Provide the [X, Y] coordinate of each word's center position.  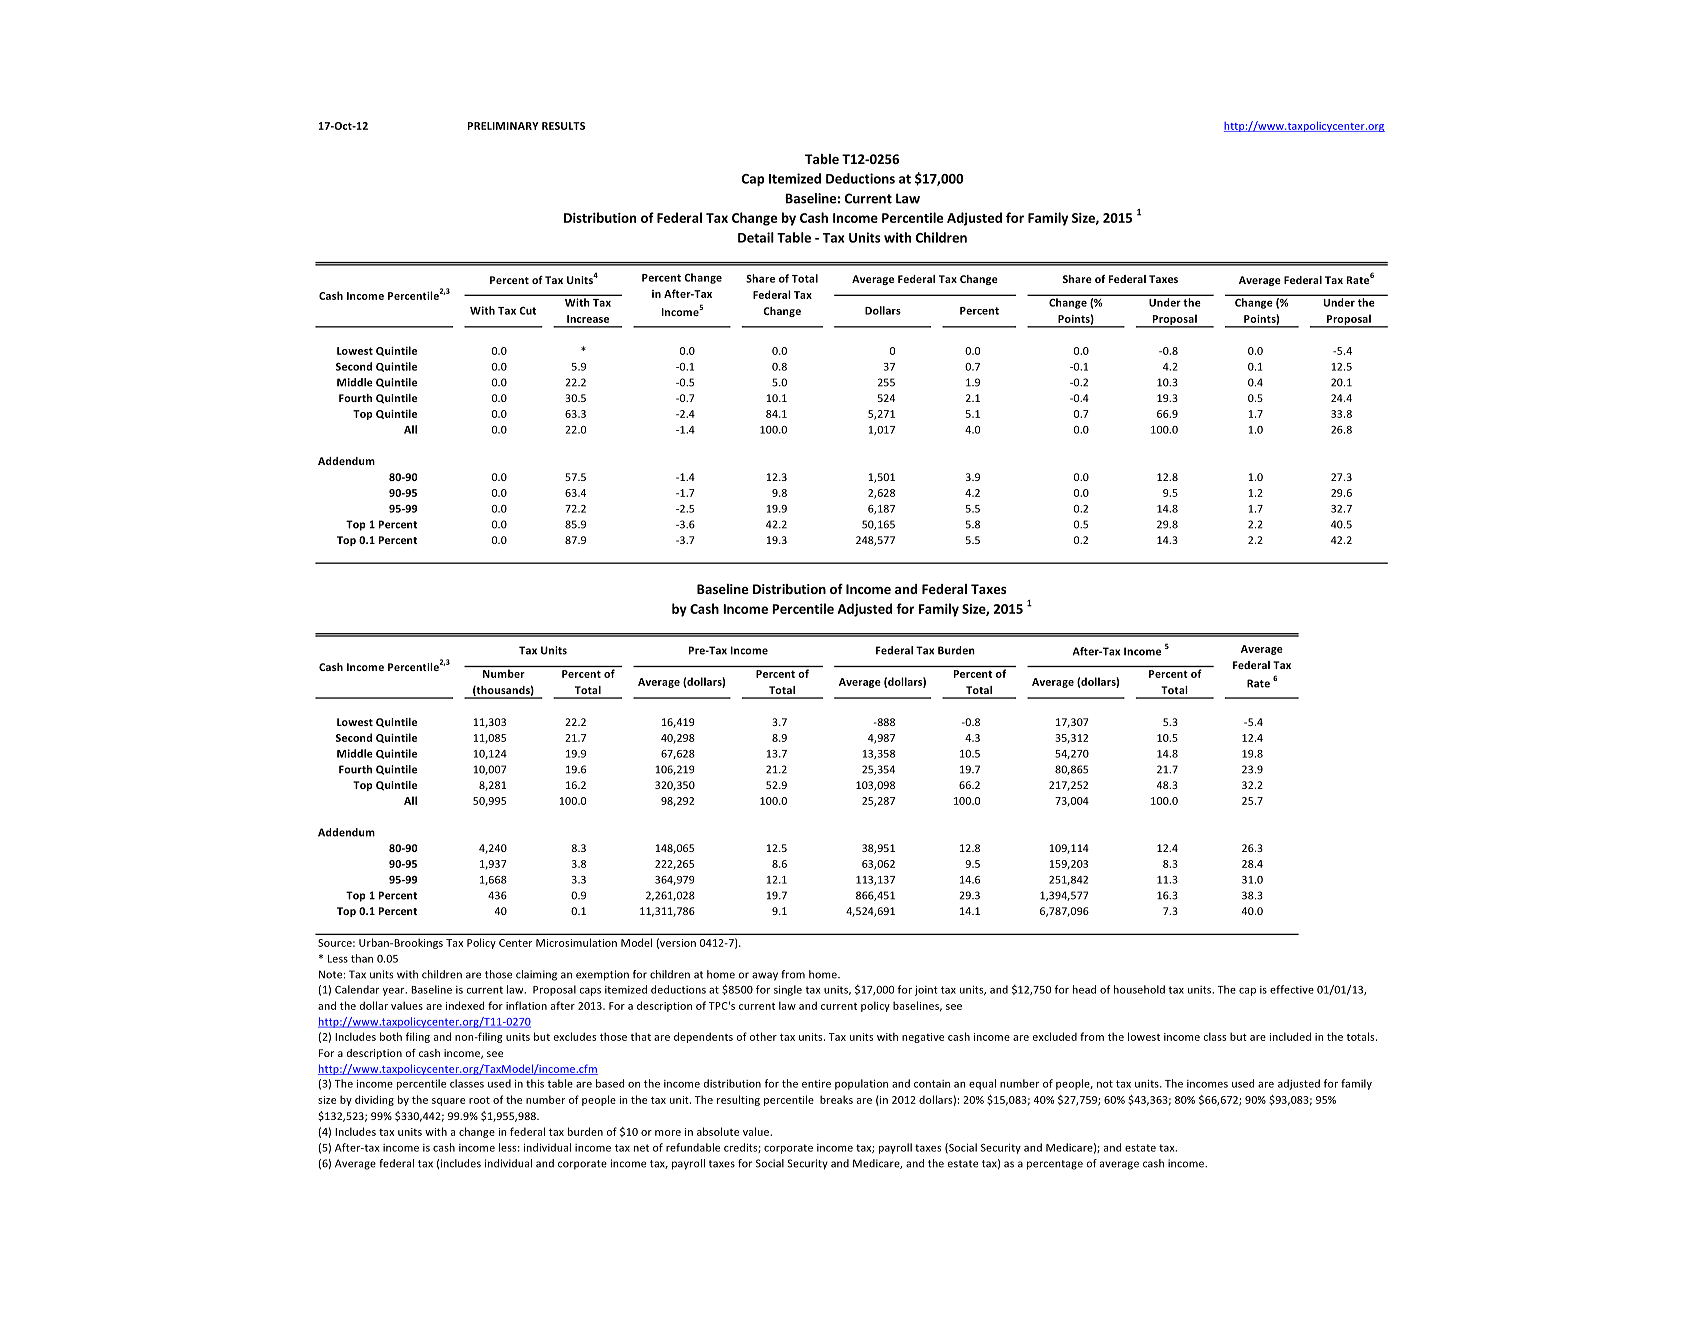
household [1139, 989]
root [479, 1100]
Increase [588, 319]
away [765, 976]
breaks [836, 1099]
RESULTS [563, 126]
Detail [756, 237]
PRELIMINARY [503, 126]
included [1290, 1036]
